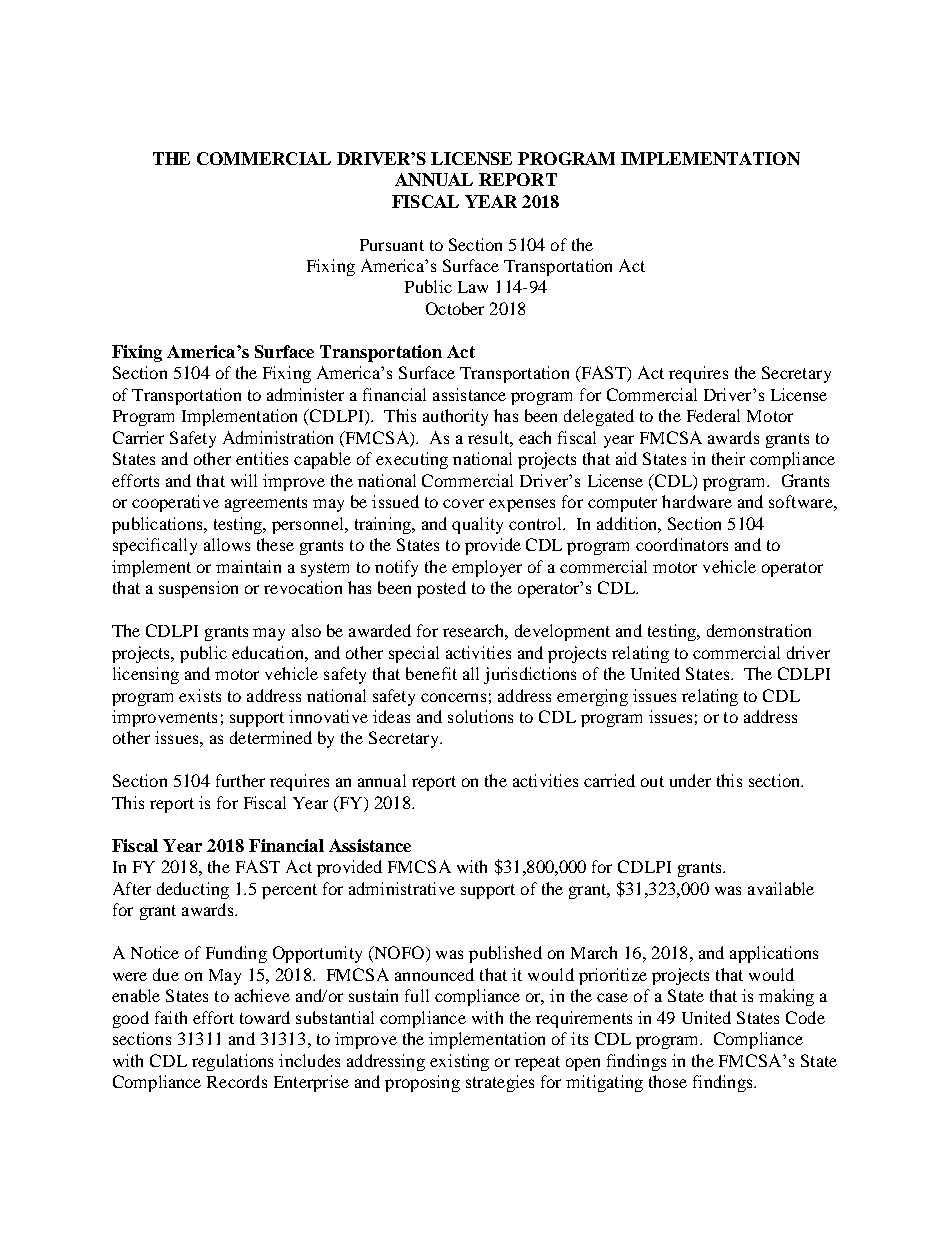 The width and height of the screenshot is (952, 1233). What do you see at coordinates (392, 245) in the screenshot?
I see `Pursuant` at bounding box center [392, 245].
